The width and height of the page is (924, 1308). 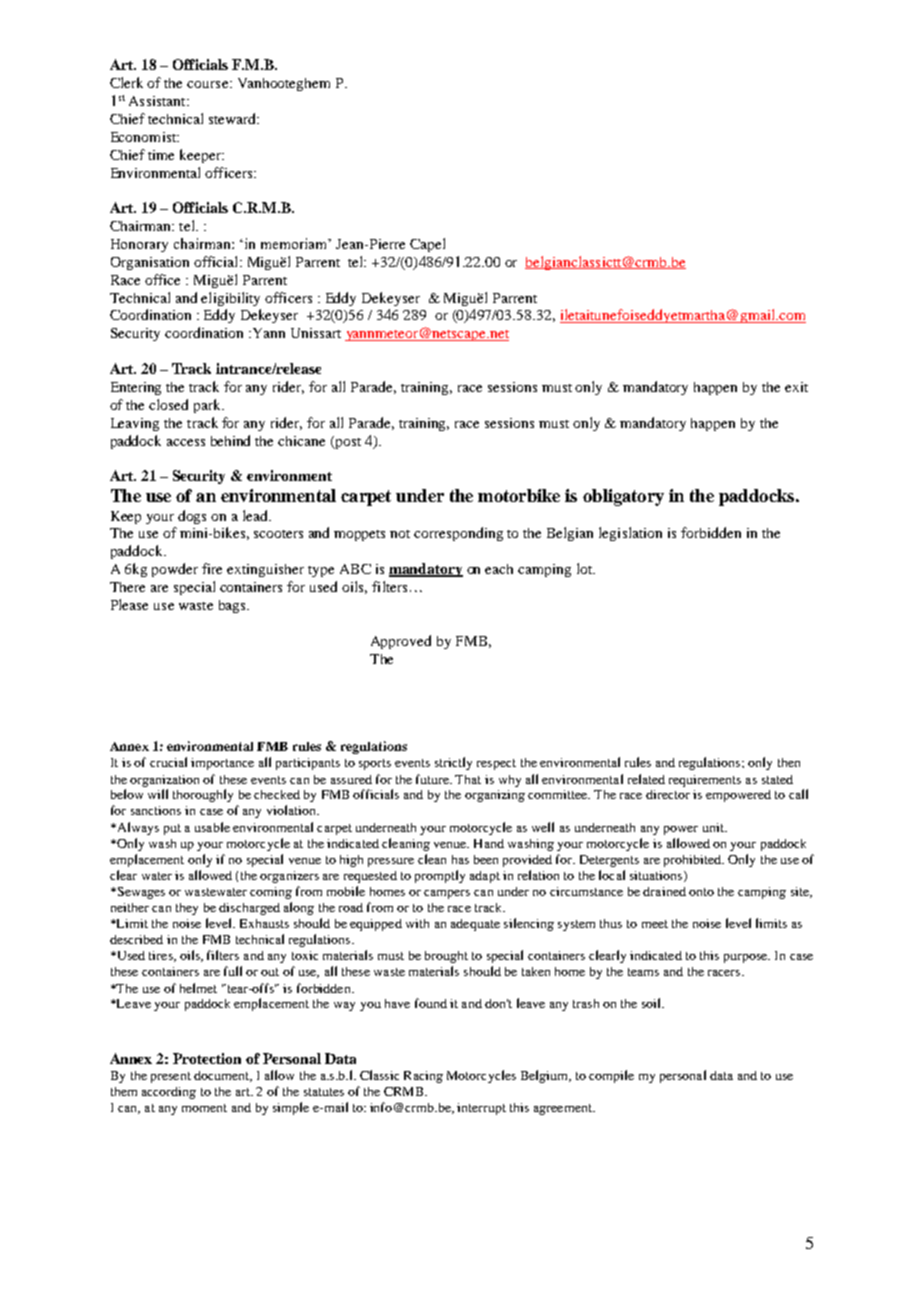 I want to click on Hand, so click(x=489, y=843).
